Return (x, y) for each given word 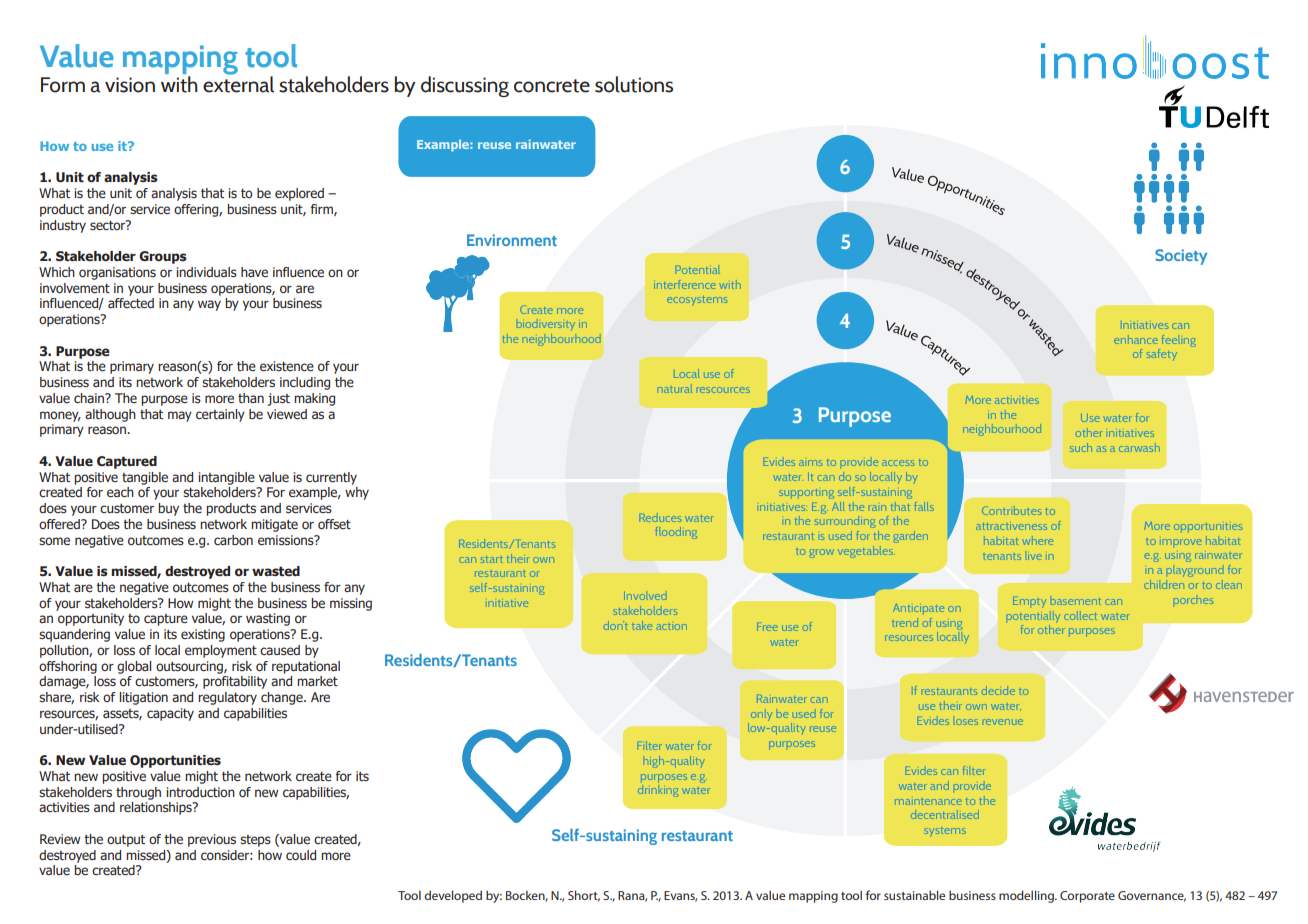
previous (212, 840)
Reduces (661, 517)
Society (1181, 257)
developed (453, 896)
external (238, 83)
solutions (634, 84)
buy (168, 509)
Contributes (1012, 510)
